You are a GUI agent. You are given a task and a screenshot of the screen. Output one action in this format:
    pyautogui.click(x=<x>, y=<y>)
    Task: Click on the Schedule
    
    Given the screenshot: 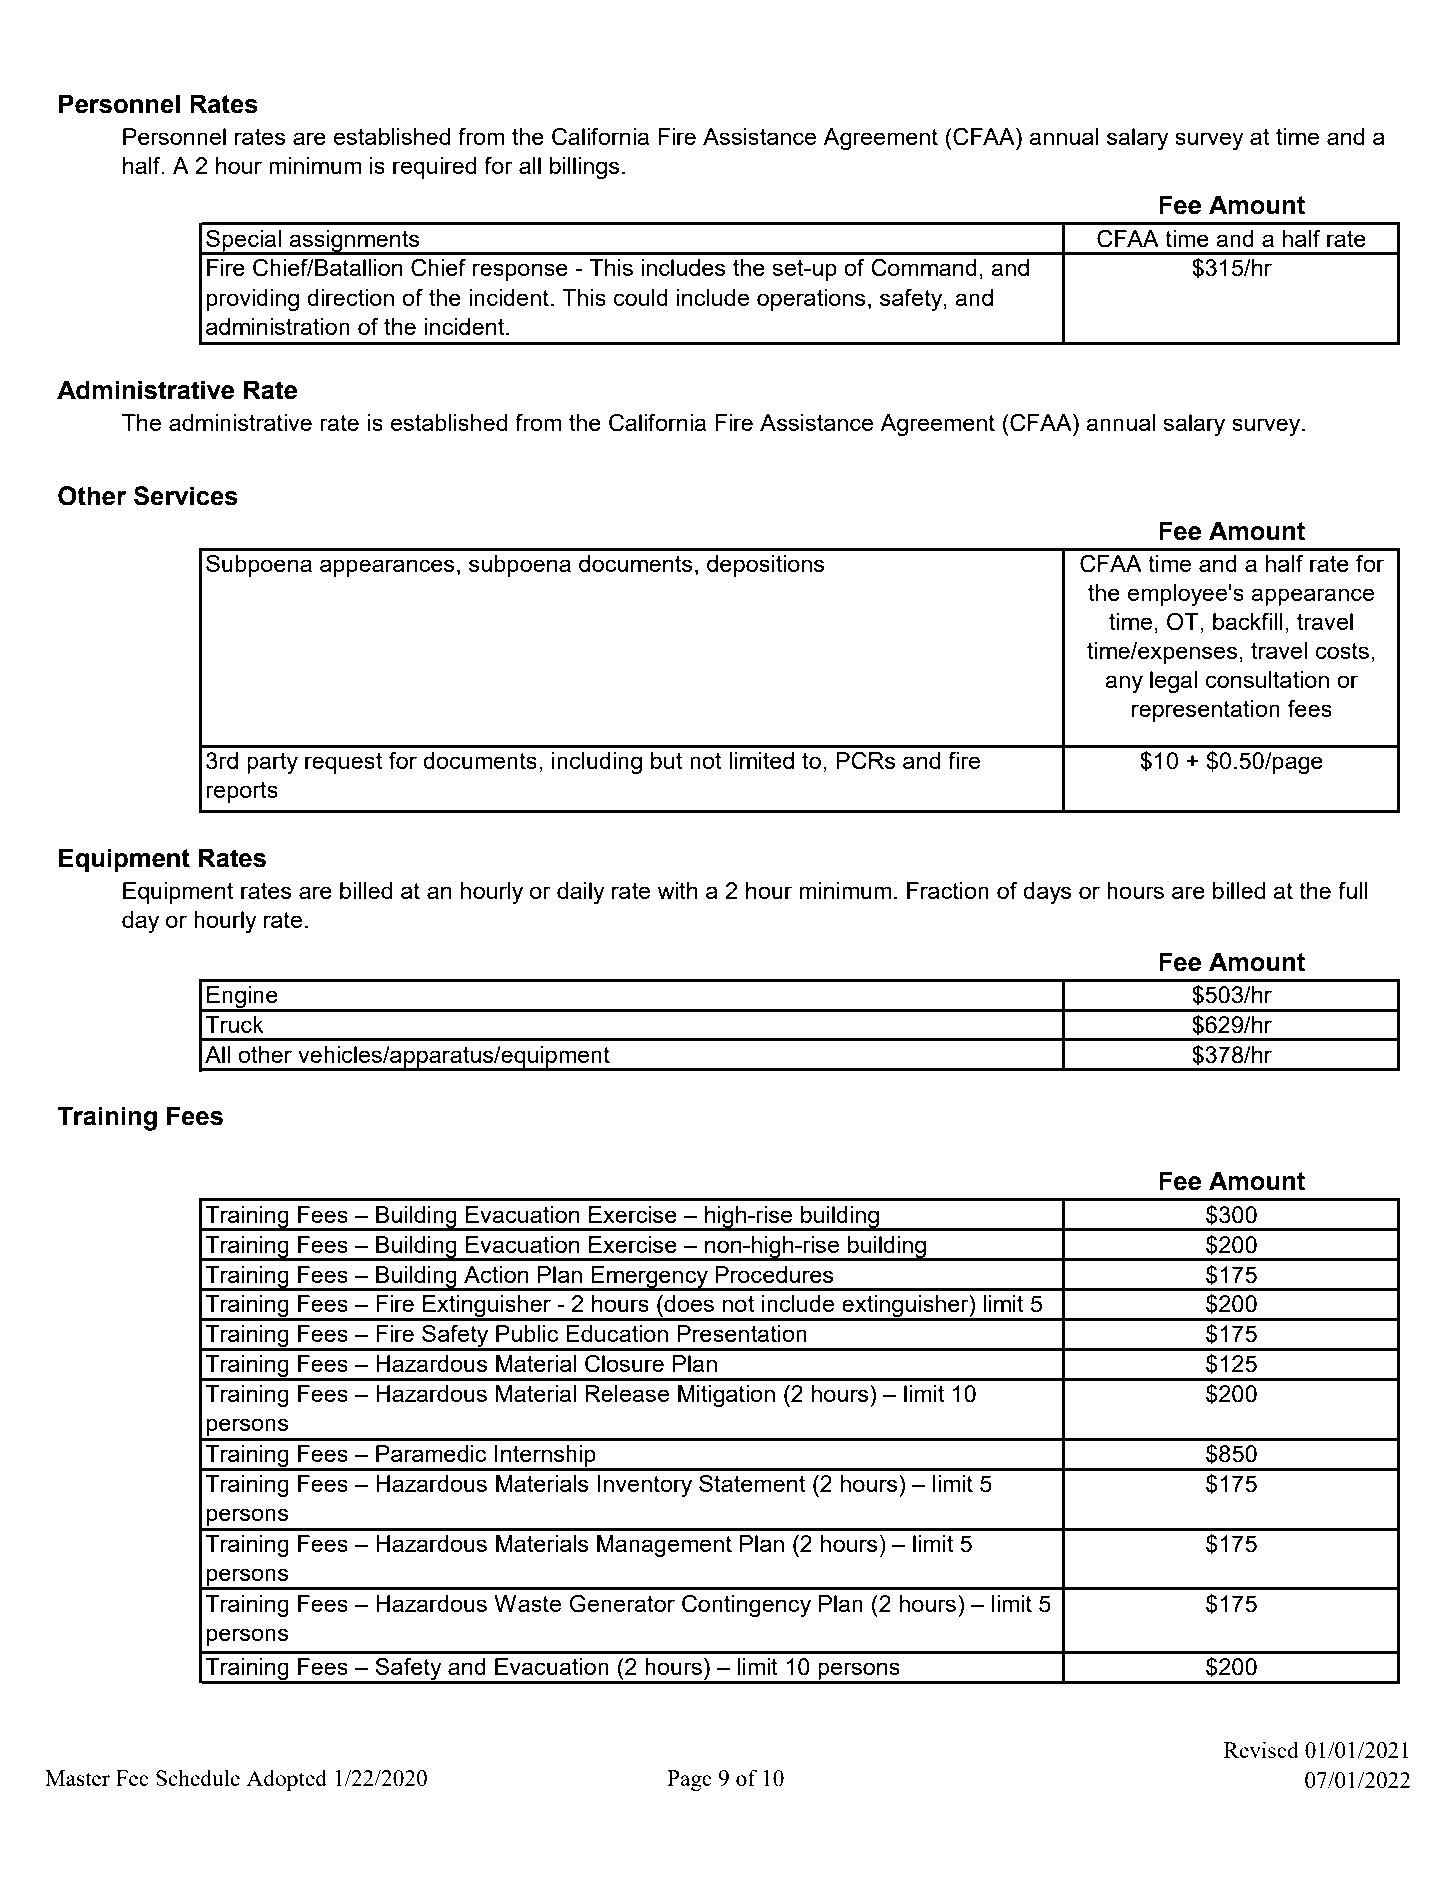 What is the action you would take?
    pyautogui.click(x=198, y=1777)
